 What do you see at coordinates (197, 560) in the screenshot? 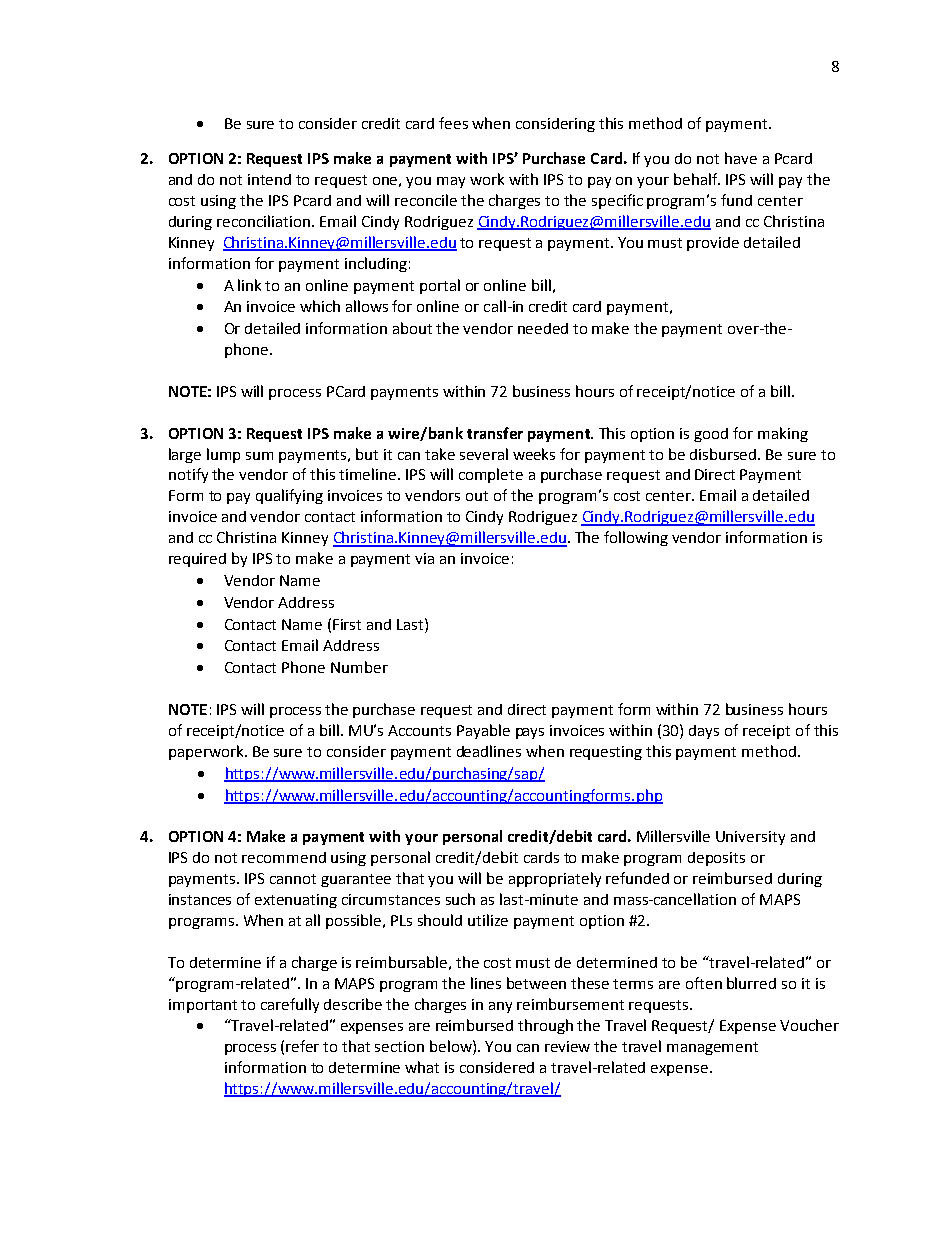
I see `required` at bounding box center [197, 560].
